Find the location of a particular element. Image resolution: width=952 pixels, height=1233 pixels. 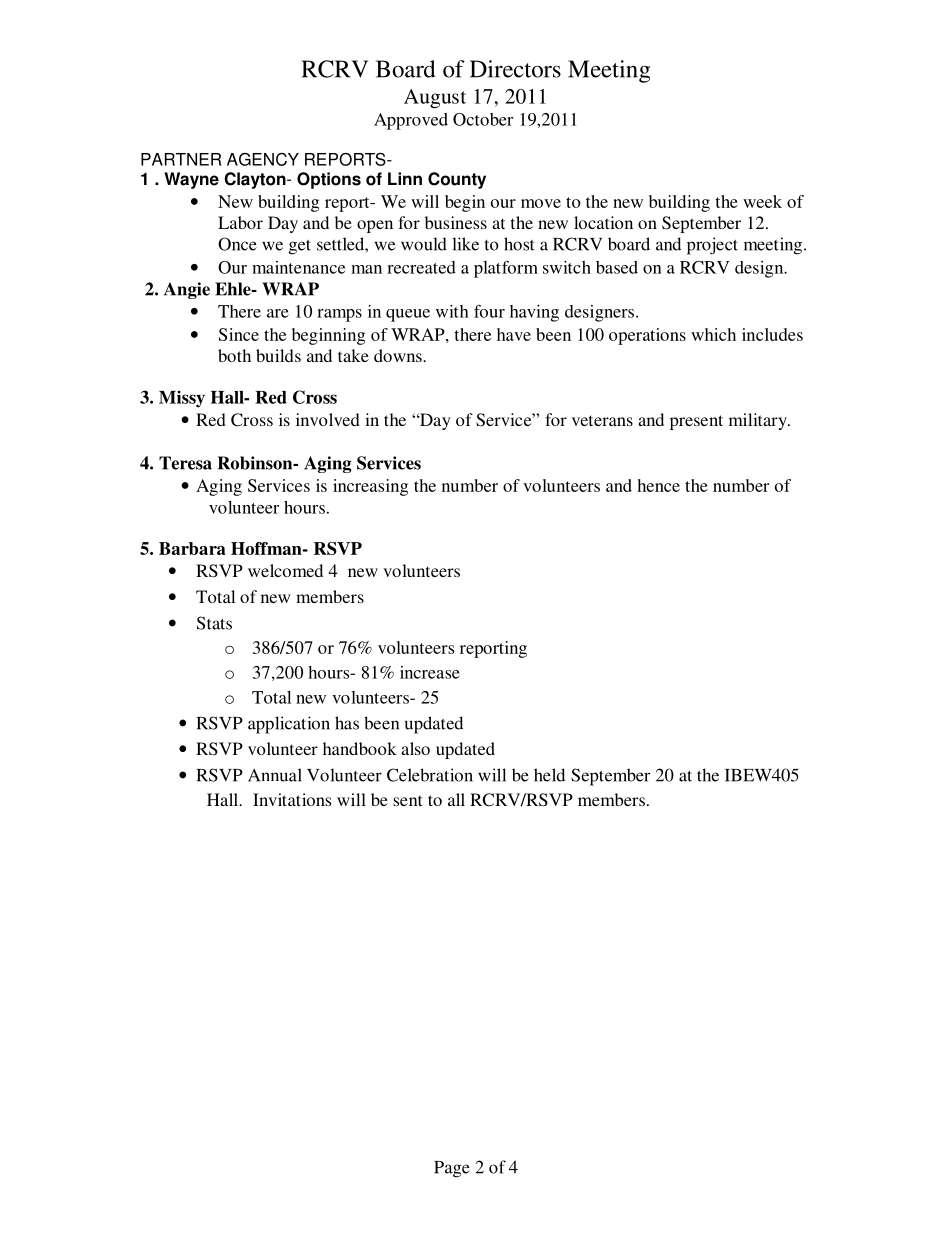

held is located at coordinates (549, 775).
